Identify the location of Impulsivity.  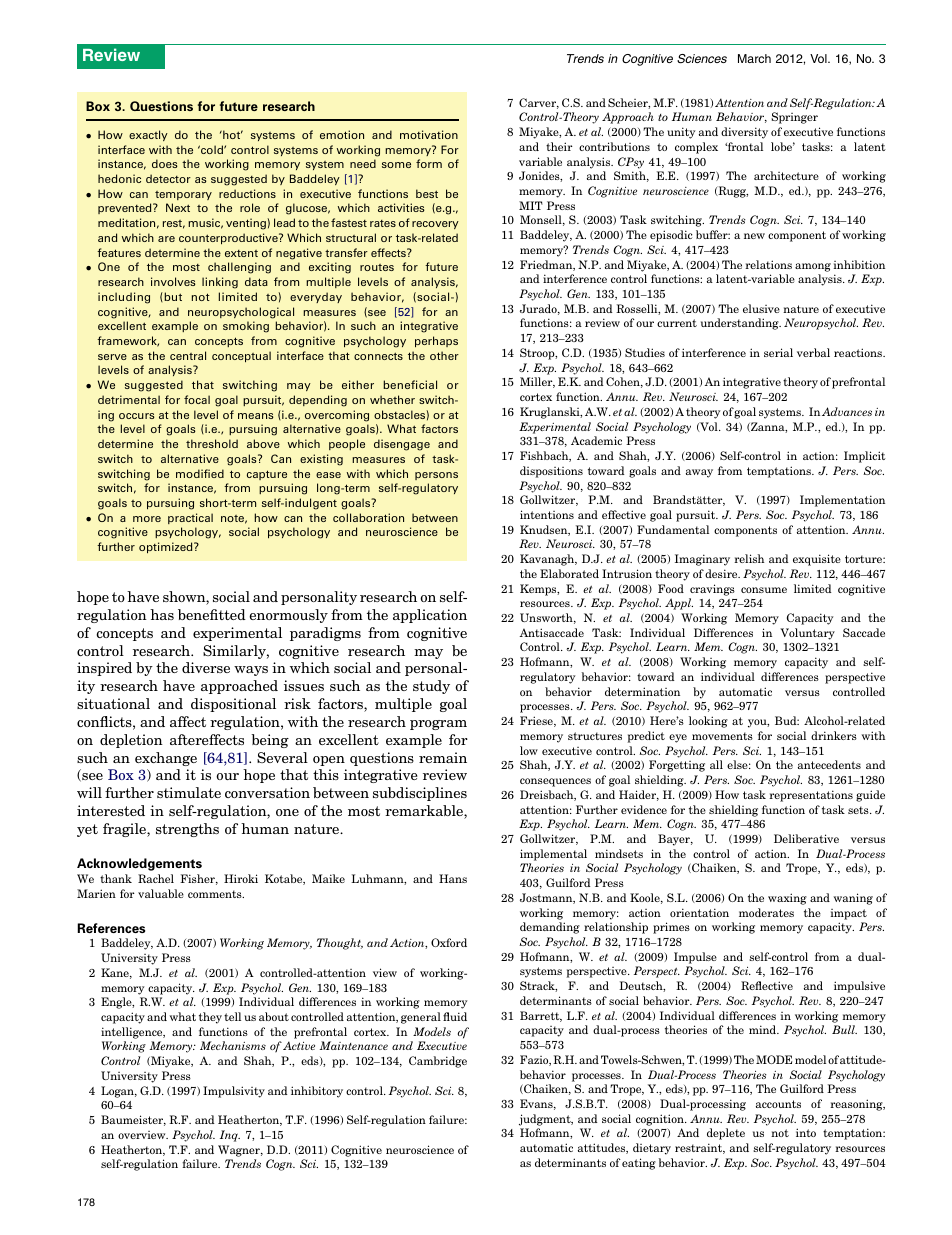
(234, 1092).
